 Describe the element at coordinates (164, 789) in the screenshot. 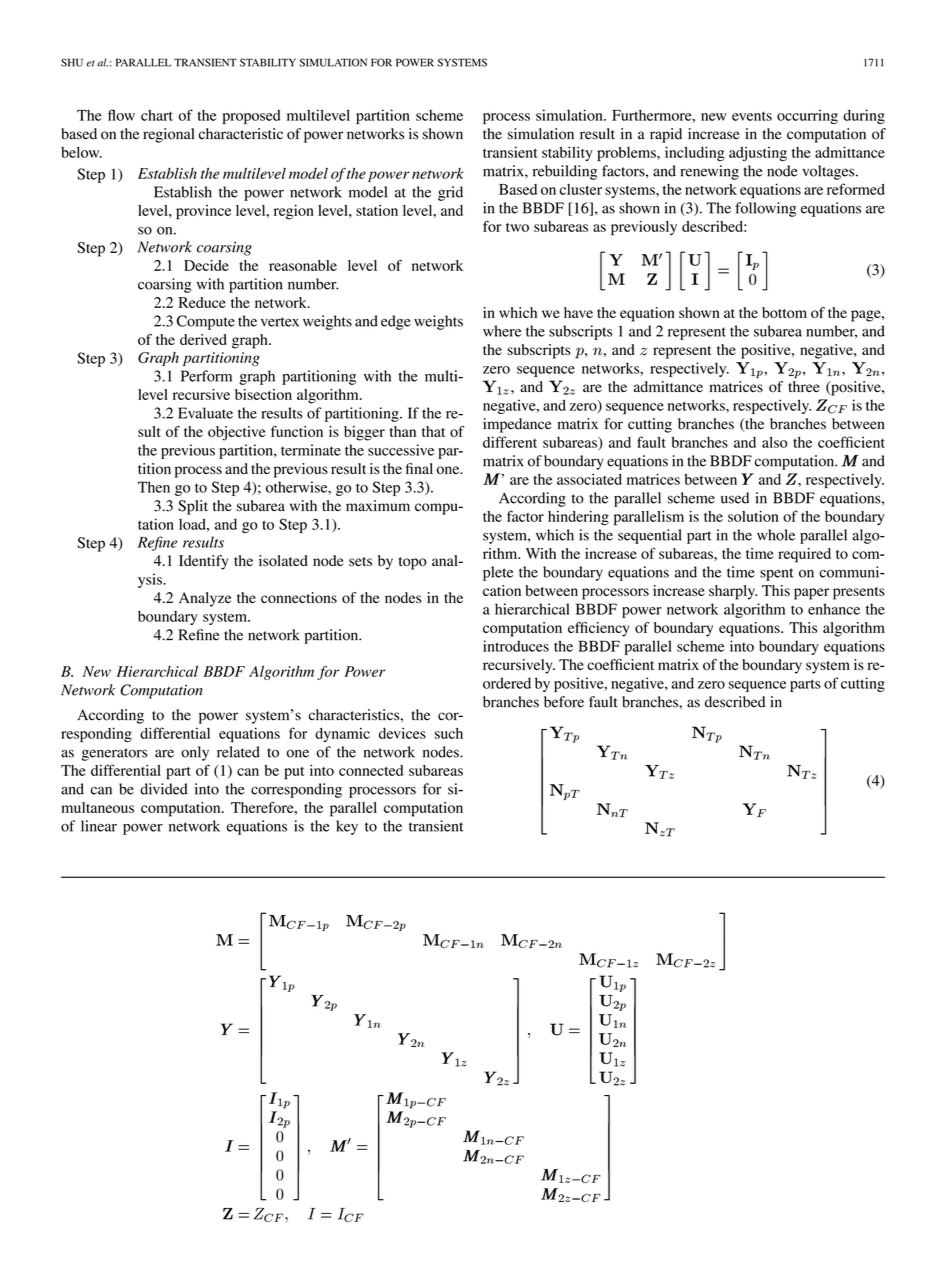

I see `divided` at that location.
